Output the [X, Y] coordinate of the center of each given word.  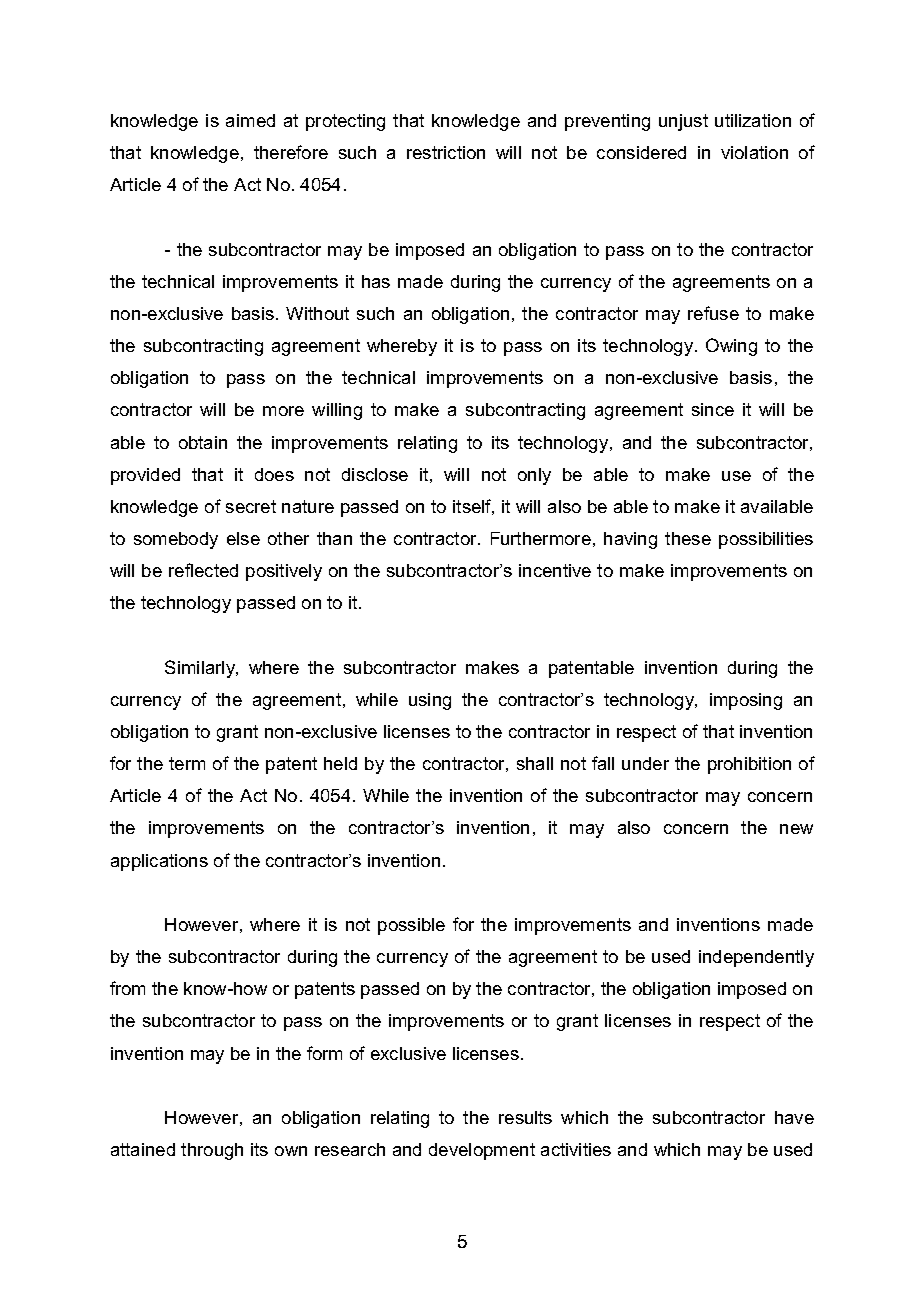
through [212, 1151]
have [794, 1117]
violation [754, 152]
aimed [250, 120]
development [482, 1151]
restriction [446, 152]
